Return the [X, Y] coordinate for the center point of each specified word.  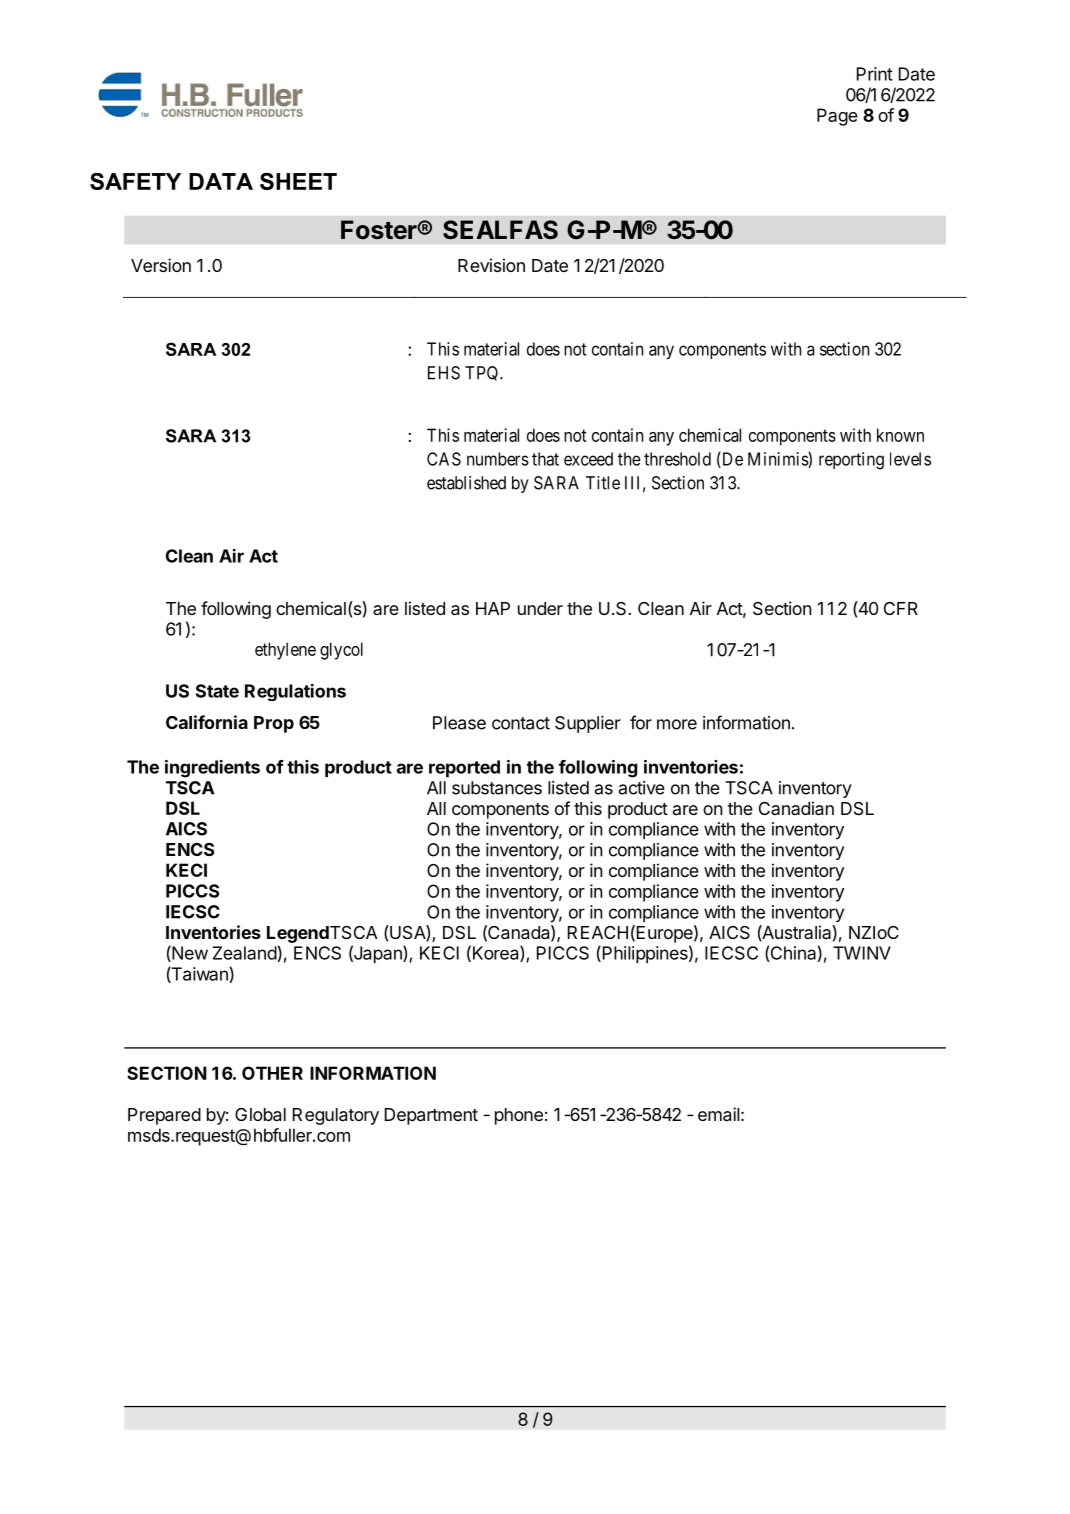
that [545, 459]
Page [837, 117]
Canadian [796, 808]
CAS [444, 459]
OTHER [272, 1073]
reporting [851, 461]
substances [497, 788]
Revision [491, 265]
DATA [221, 181]
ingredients [212, 769]
